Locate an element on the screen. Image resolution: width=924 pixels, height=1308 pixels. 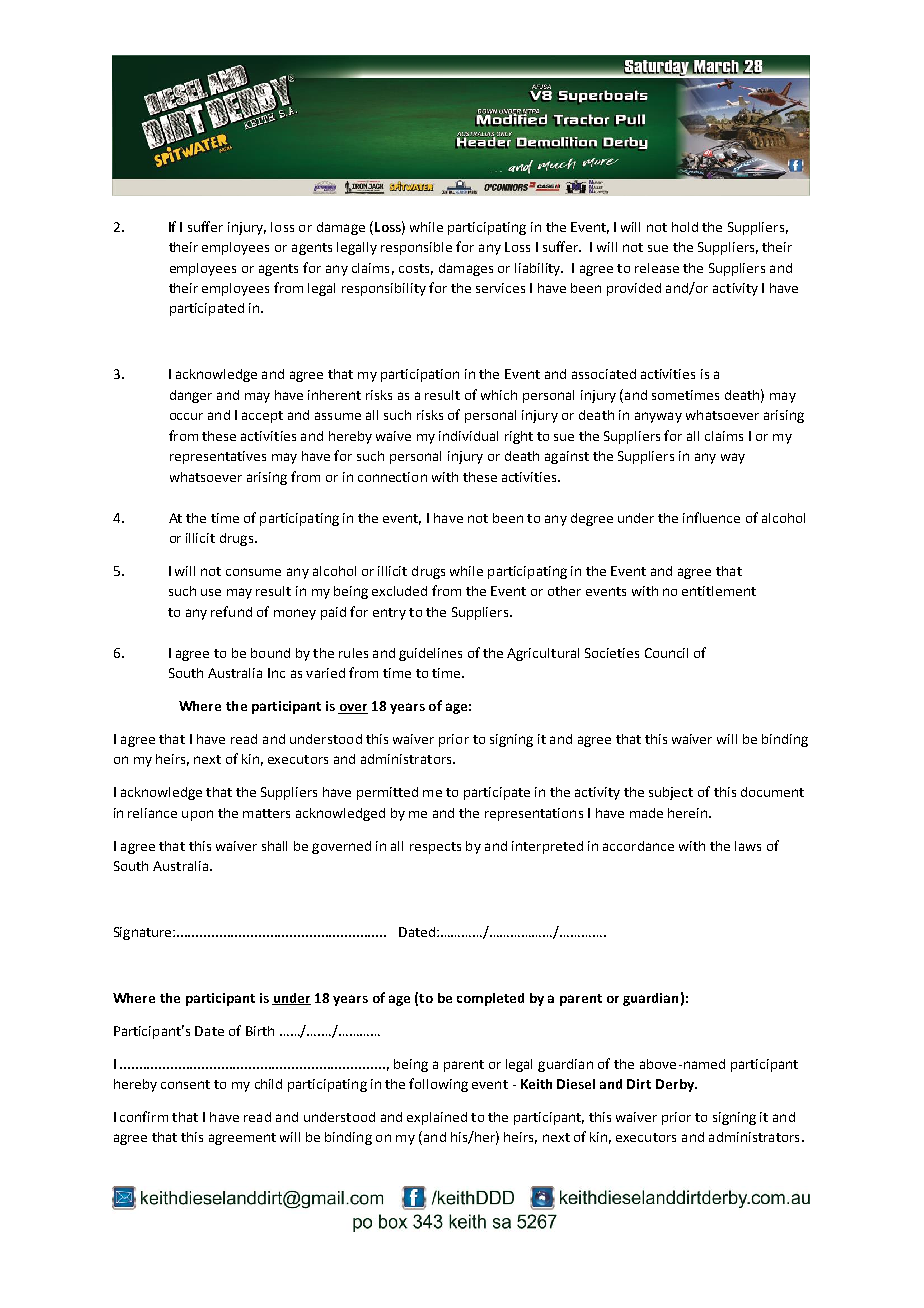
permitted is located at coordinates (387, 793).
